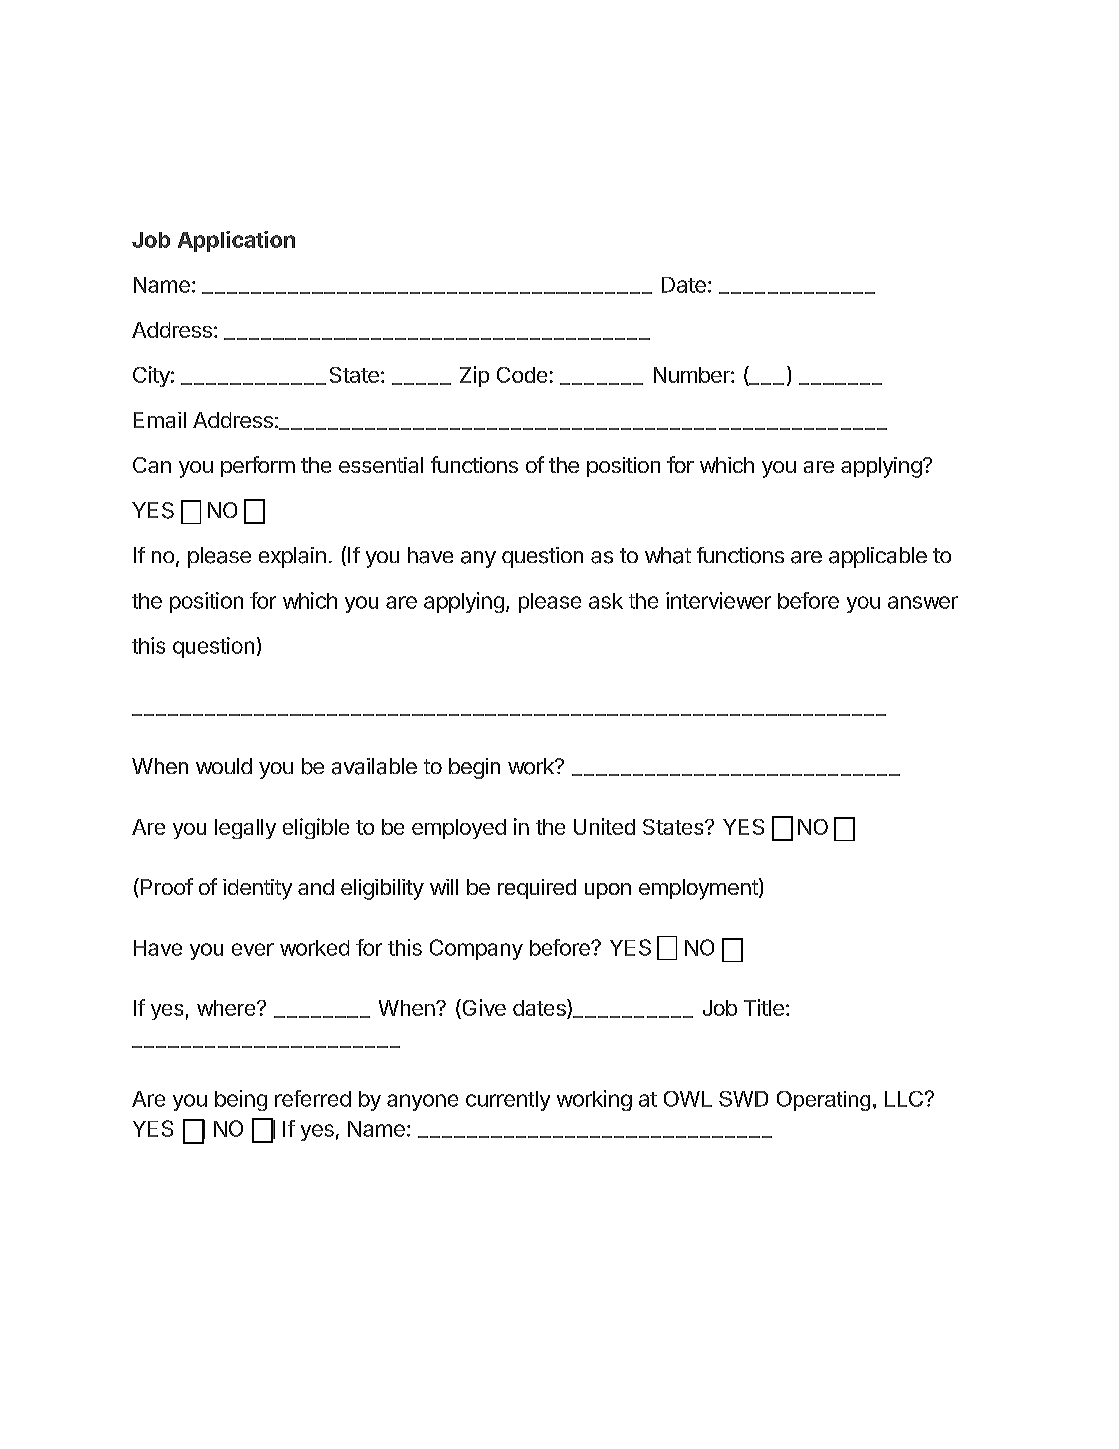  I want to click on Title, so click(764, 1007).
